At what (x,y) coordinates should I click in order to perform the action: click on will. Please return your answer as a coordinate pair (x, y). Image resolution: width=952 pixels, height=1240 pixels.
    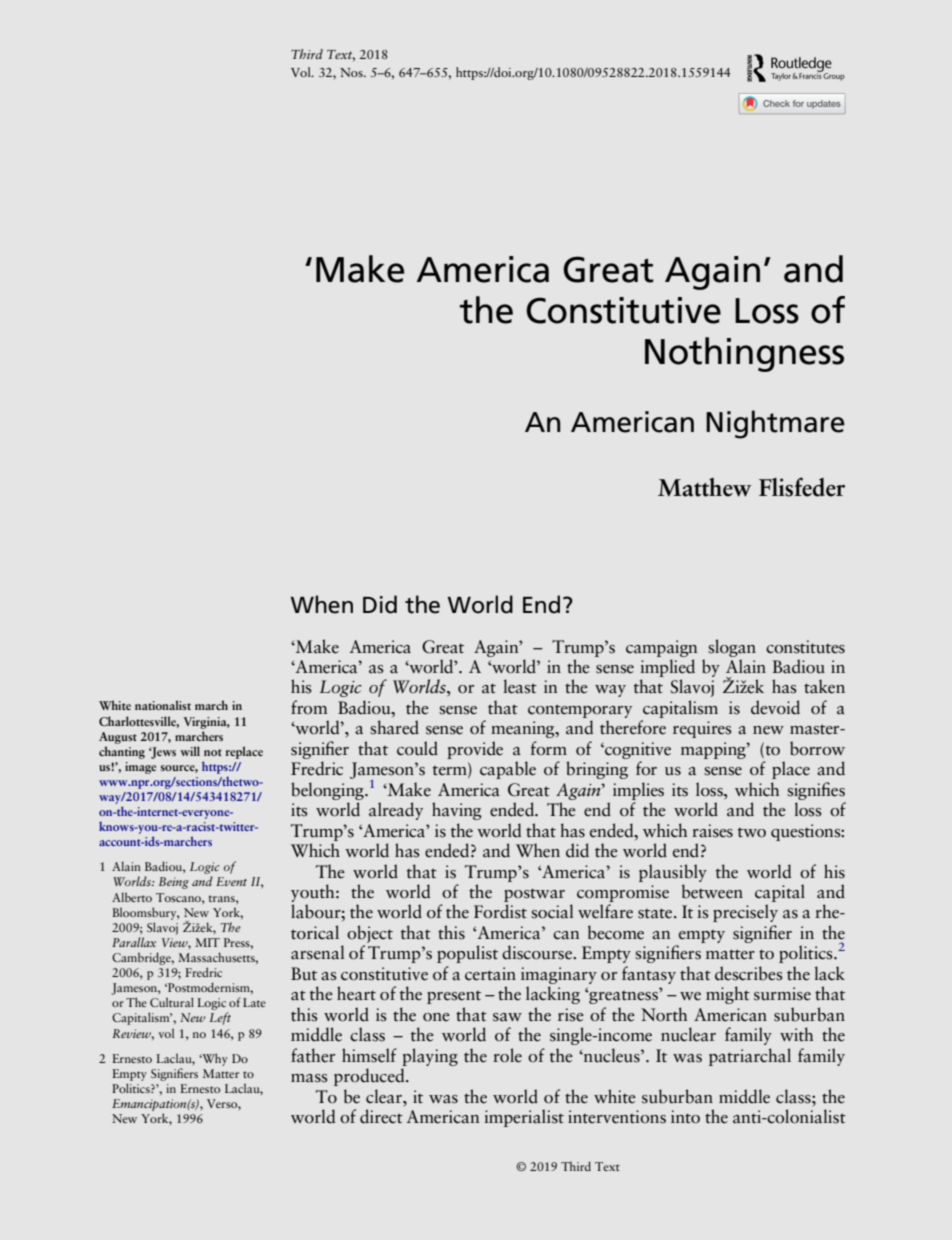
    Looking at the image, I should click on (190, 751).
